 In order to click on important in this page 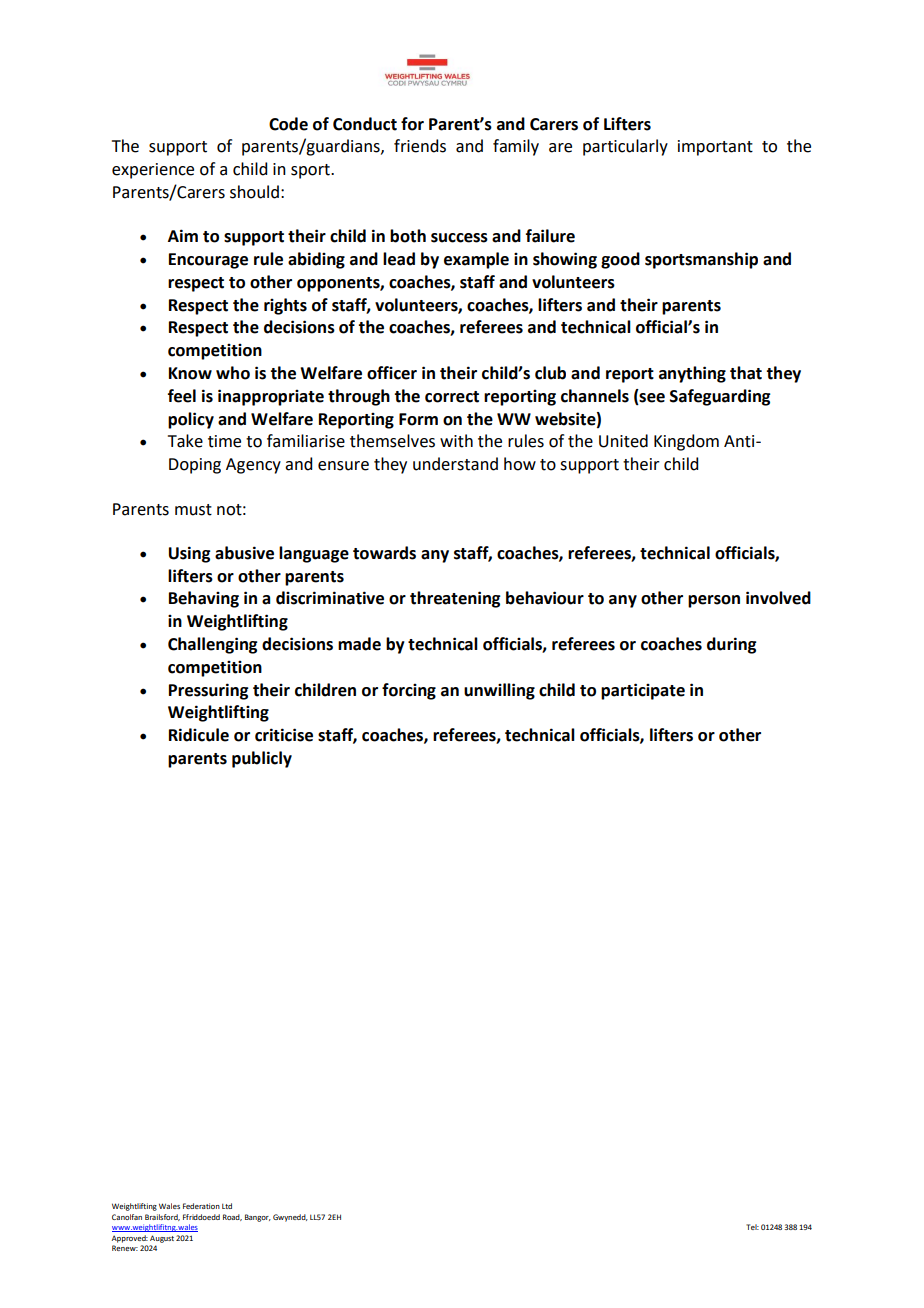, I will do `click(715, 148)`.
